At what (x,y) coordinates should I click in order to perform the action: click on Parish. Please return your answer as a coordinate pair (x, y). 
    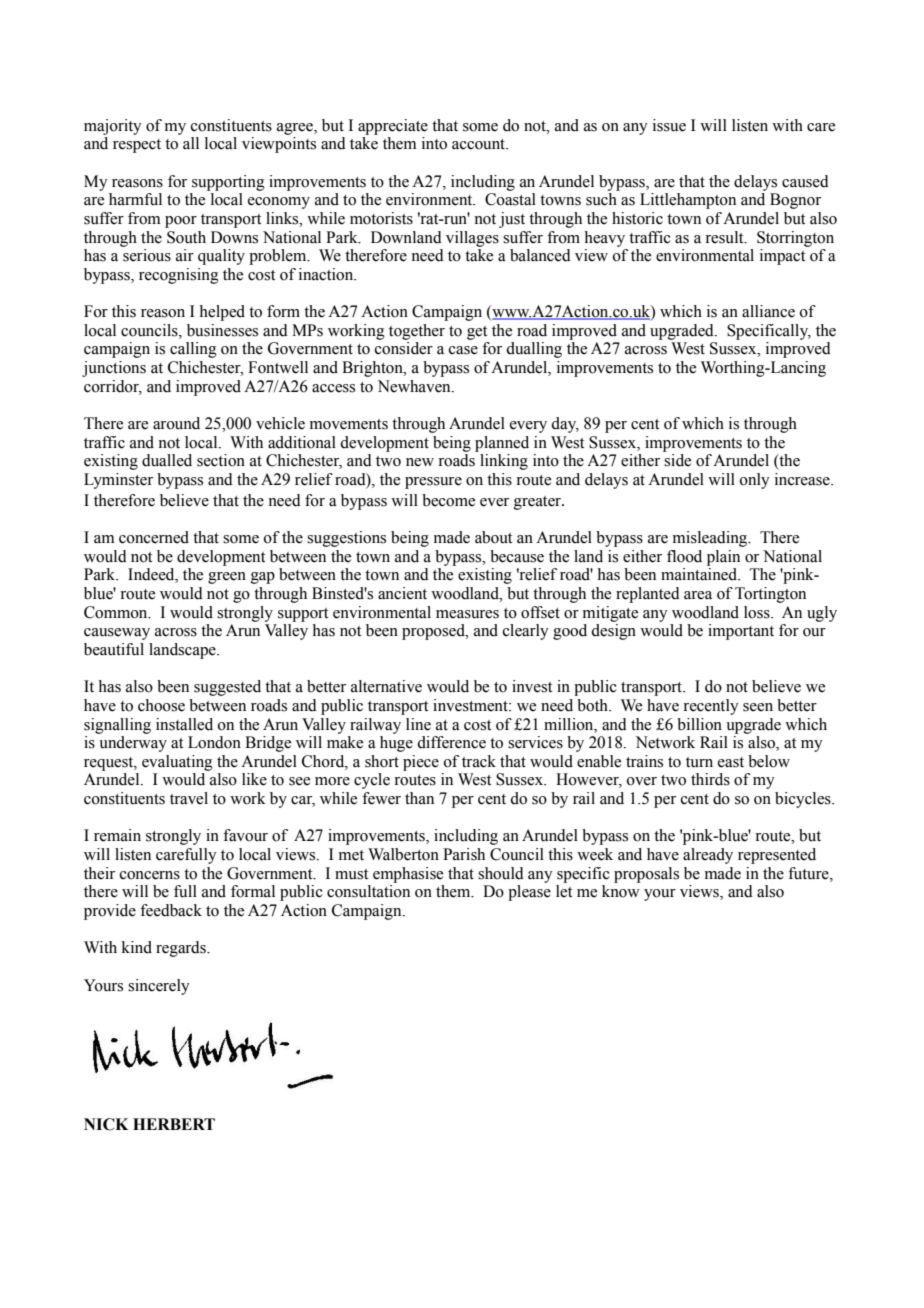
    Looking at the image, I should click on (464, 854).
